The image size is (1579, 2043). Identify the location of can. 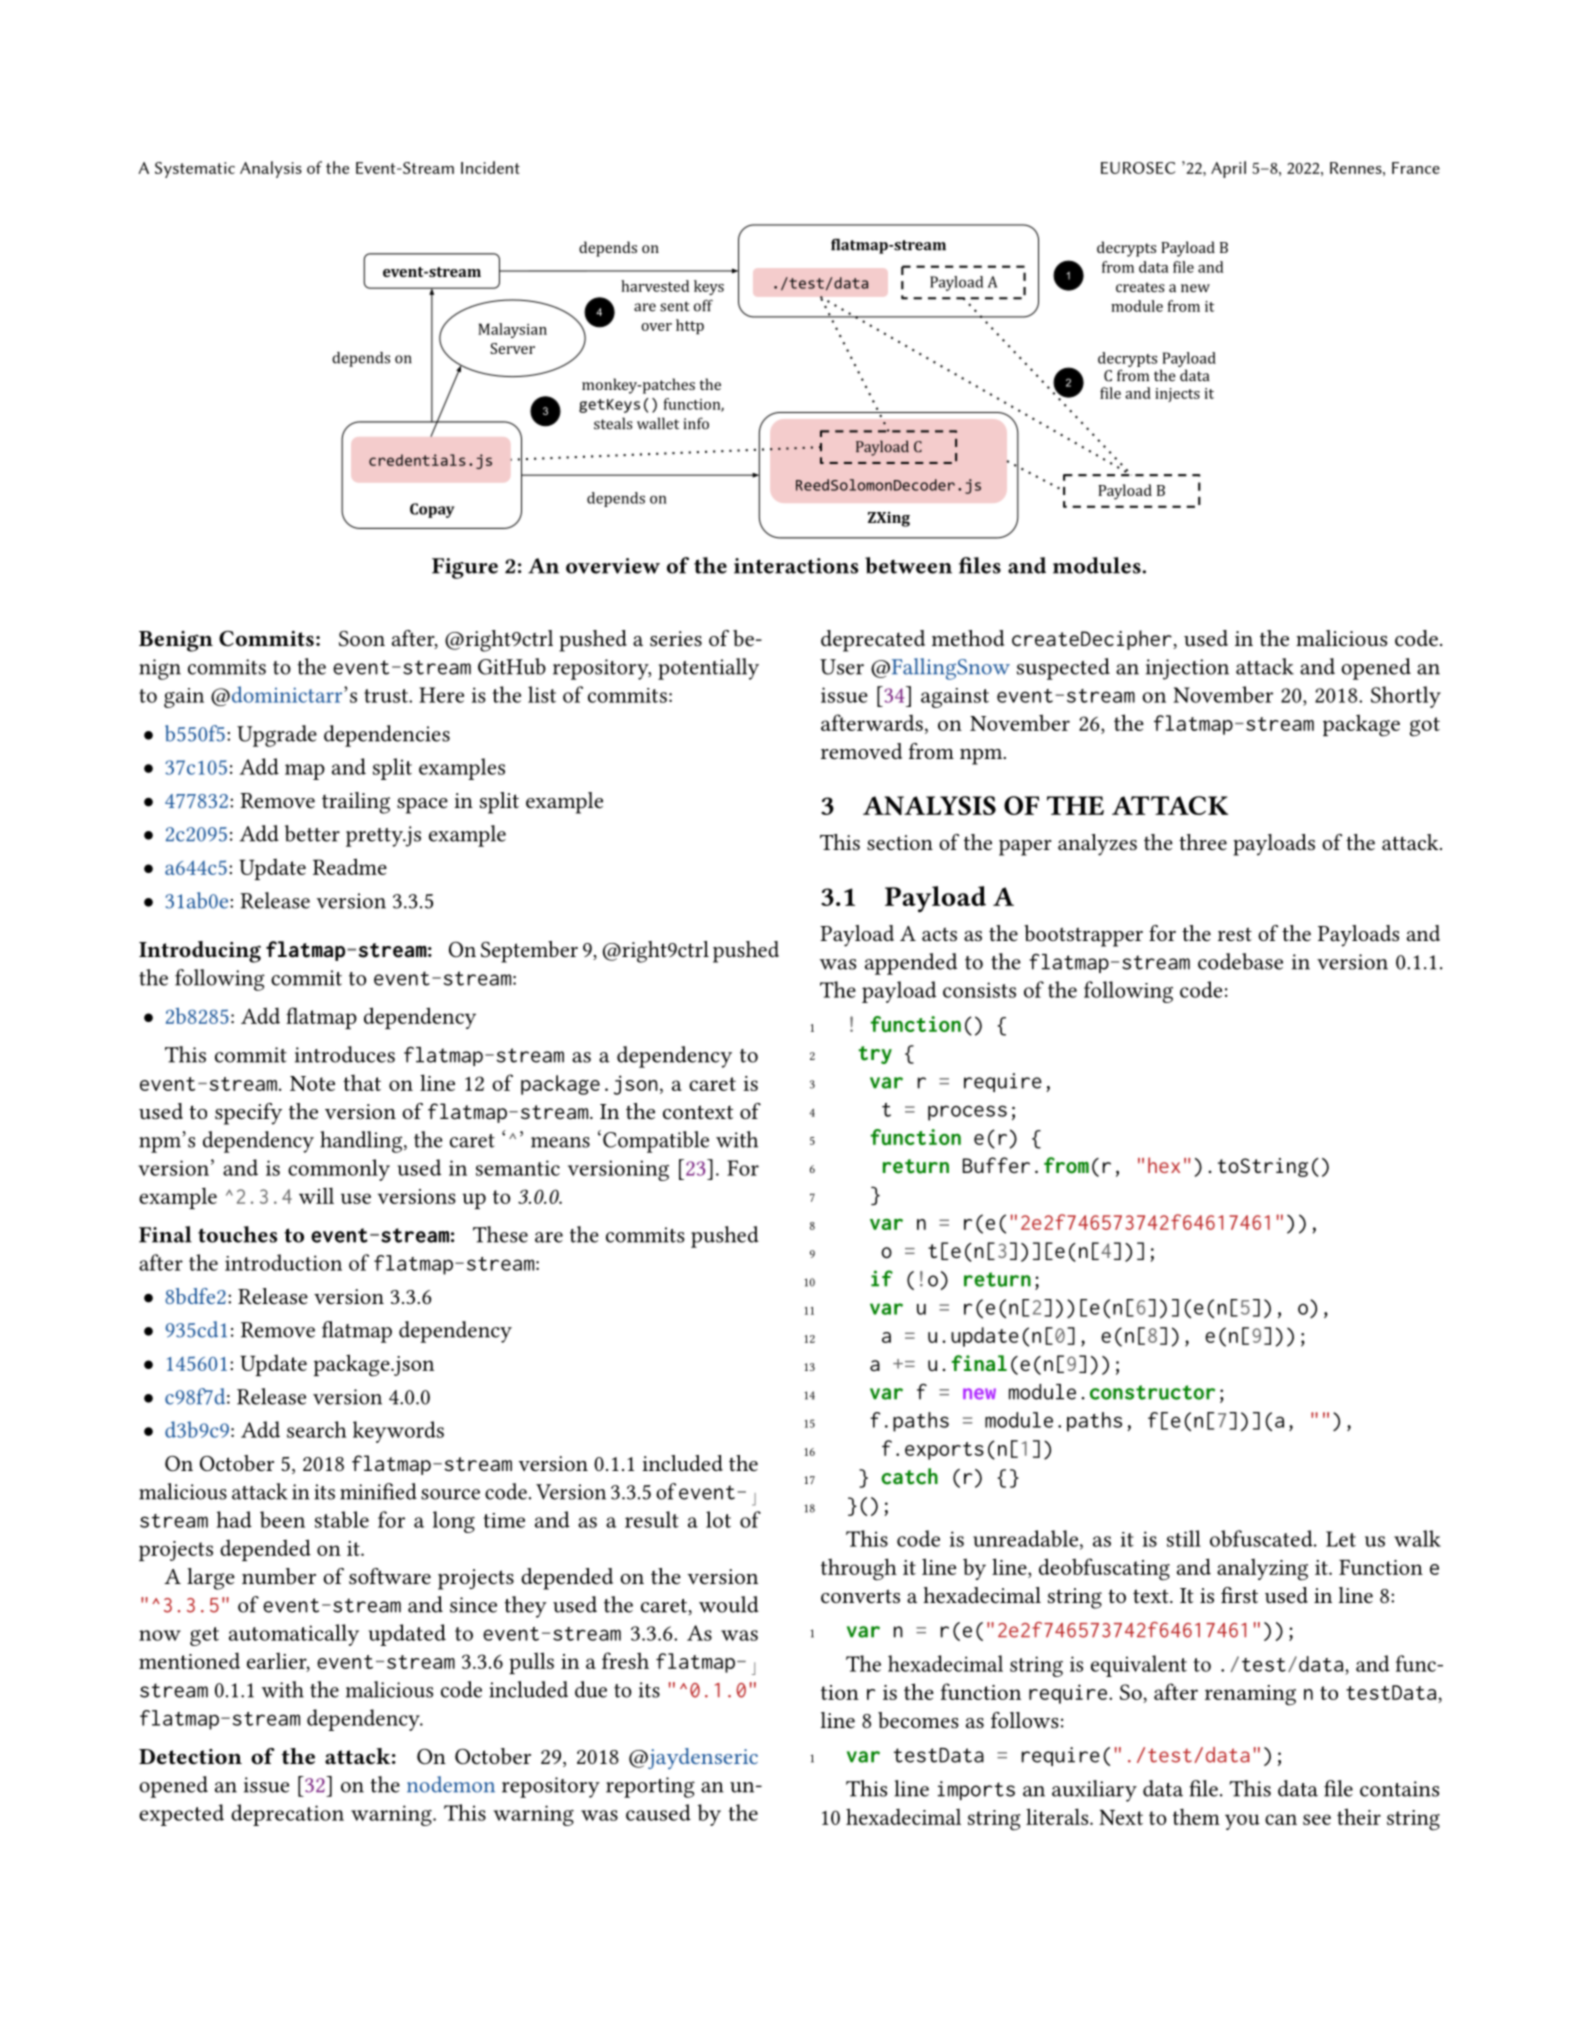
(1281, 1819).
